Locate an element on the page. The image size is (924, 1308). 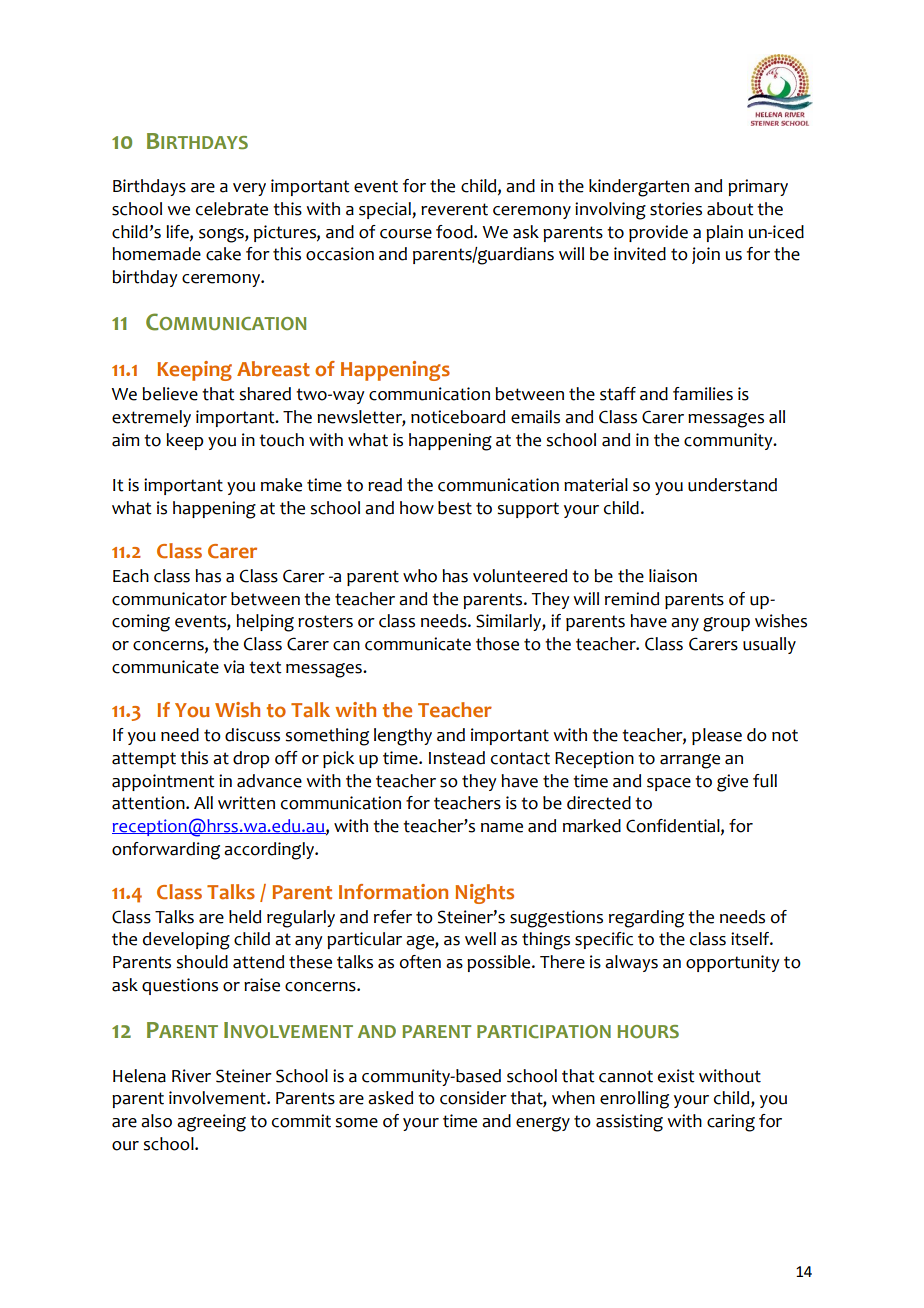
celebrate is located at coordinates (232, 209).
